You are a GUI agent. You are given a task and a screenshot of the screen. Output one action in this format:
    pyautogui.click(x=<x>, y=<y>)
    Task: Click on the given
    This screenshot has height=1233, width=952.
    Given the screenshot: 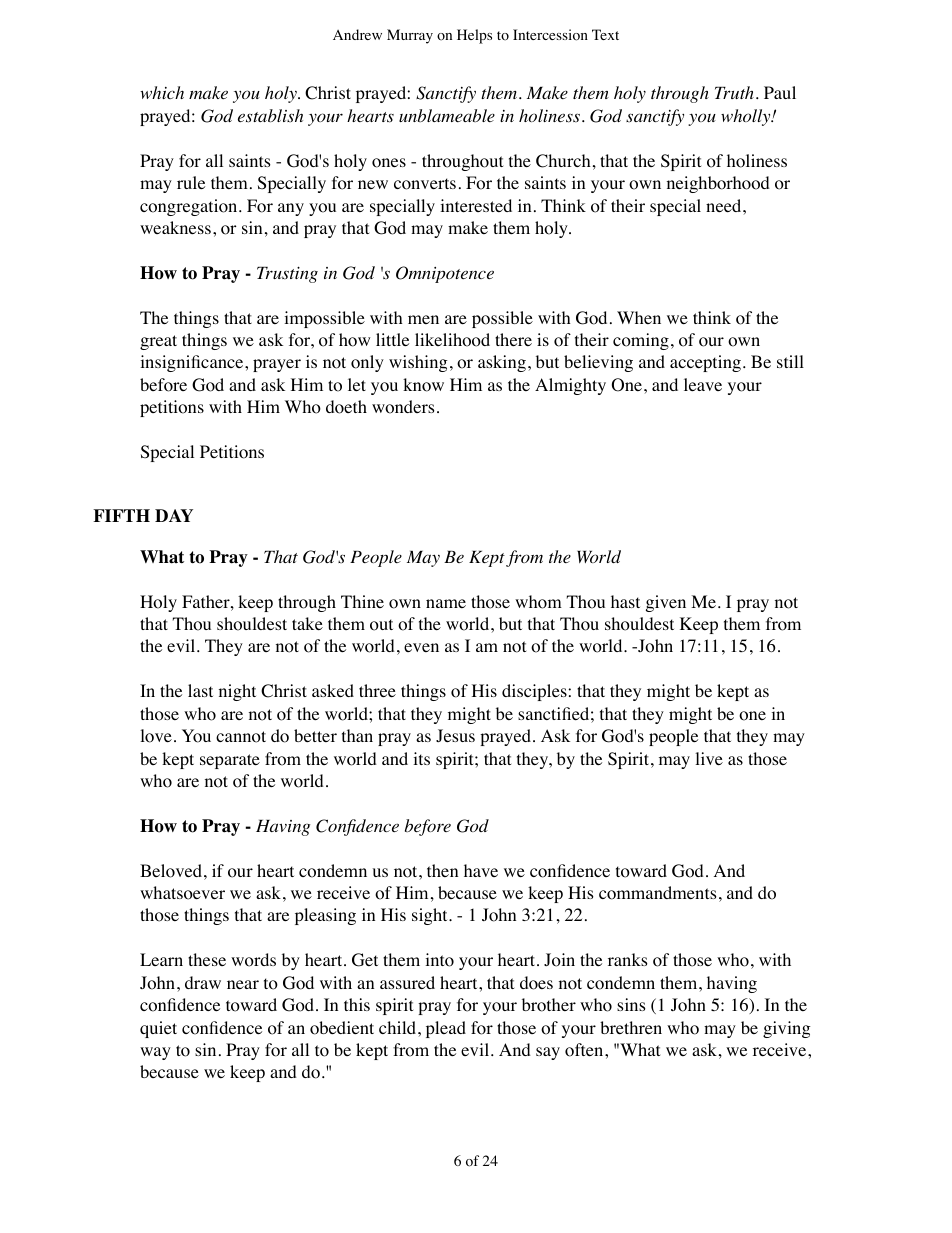 What is the action you would take?
    pyautogui.click(x=666, y=603)
